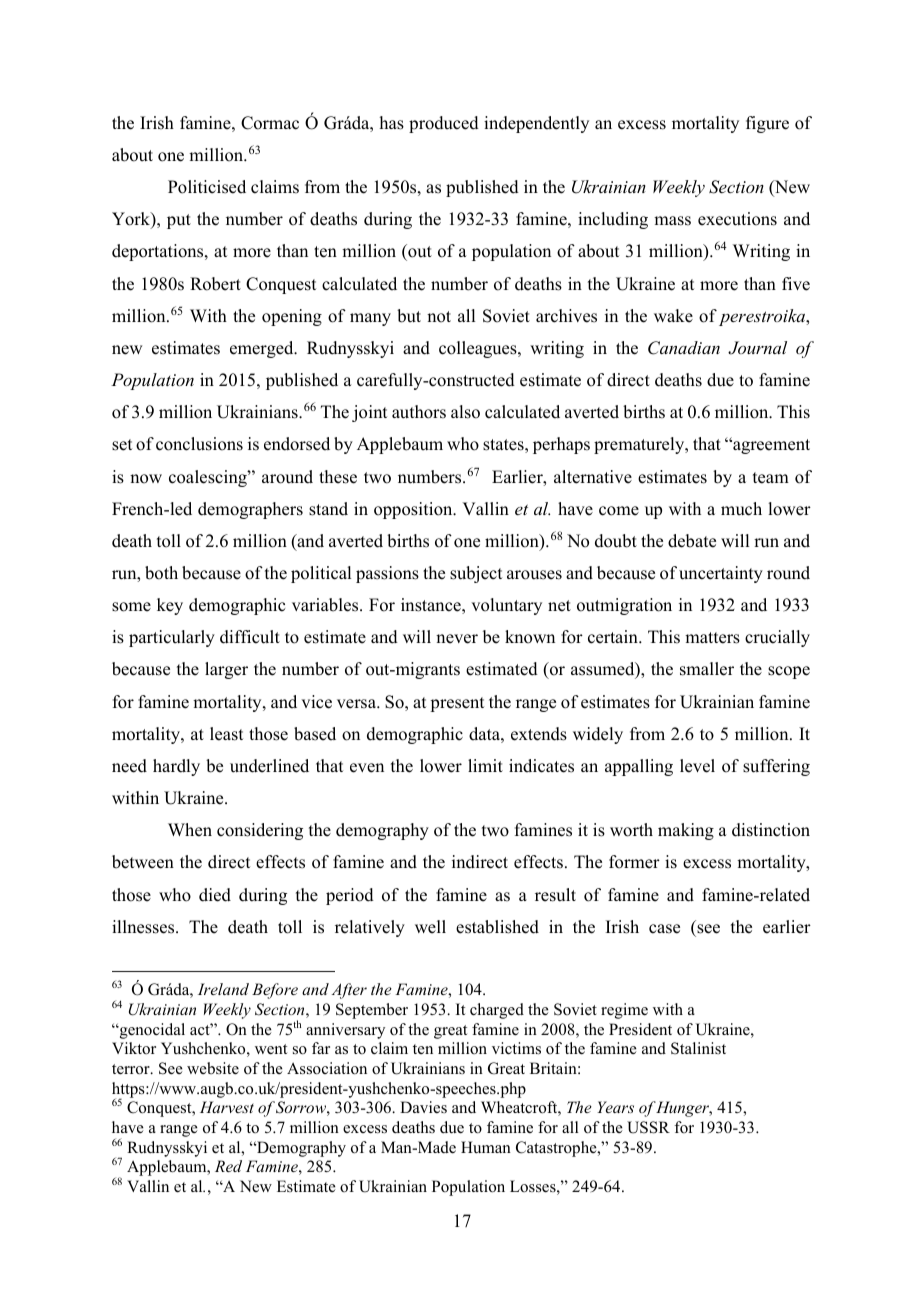 Image resolution: width=924 pixels, height=1308 pixels. What do you see at coordinates (648, 1127) in the document?
I see `USSR` at bounding box center [648, 1127].
